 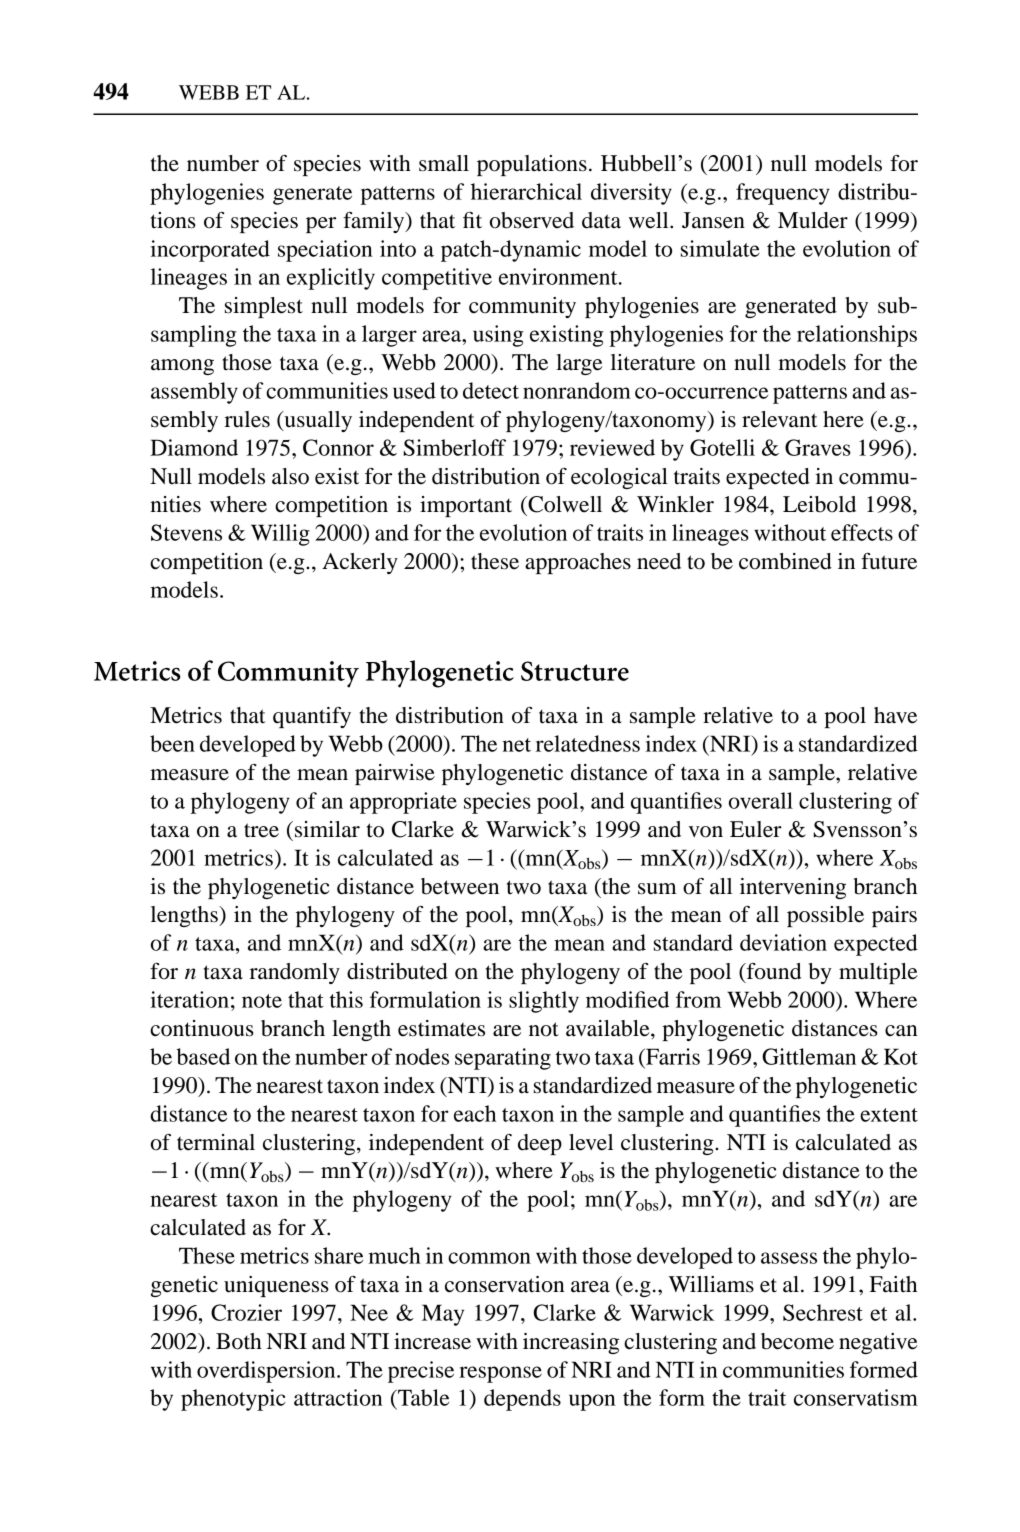 What do you see at coordinates (210, 251) in the screenshot?
I see `incorporated` at bounding box center [210, 251].
